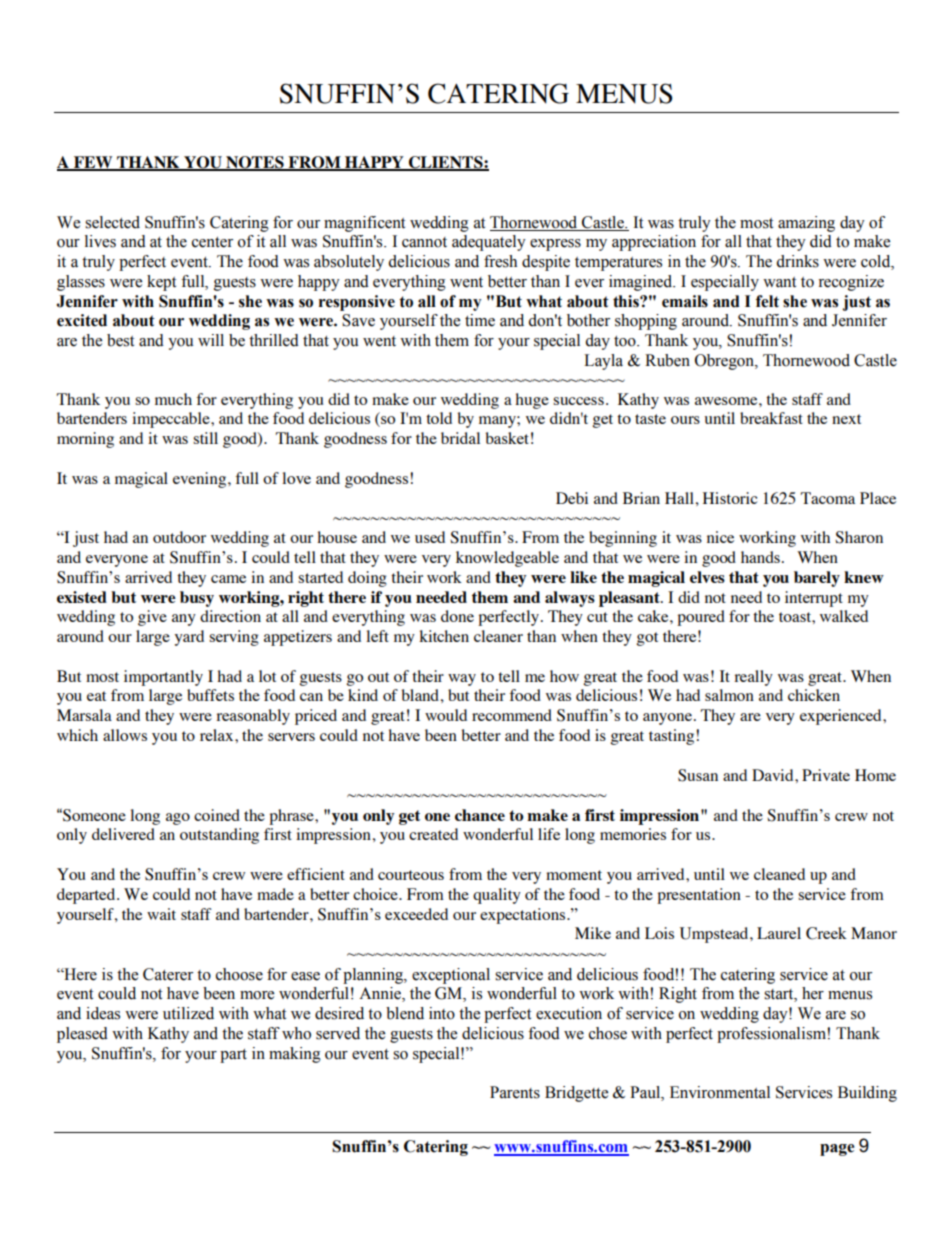 The width and height of the screenshot is (952, 1233). Describe the element at coordinates (498, 636) in the screenshot. I see `cleaner` at that location.
